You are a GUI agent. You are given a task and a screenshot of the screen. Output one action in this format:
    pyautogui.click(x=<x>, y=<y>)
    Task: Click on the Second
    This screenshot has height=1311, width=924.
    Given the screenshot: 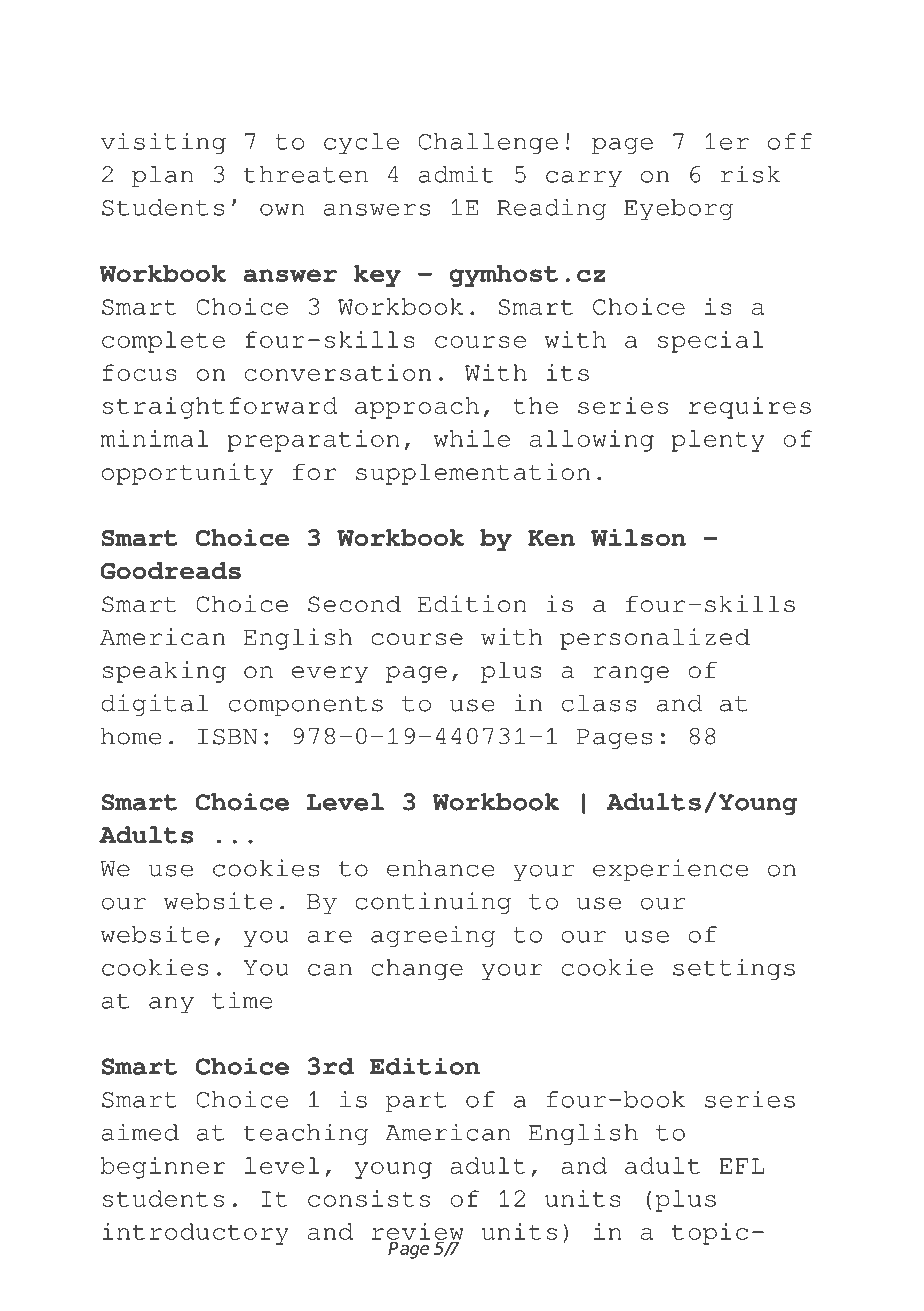 What is the action you would take?
    pyautogui.click(x=354, y=603)
